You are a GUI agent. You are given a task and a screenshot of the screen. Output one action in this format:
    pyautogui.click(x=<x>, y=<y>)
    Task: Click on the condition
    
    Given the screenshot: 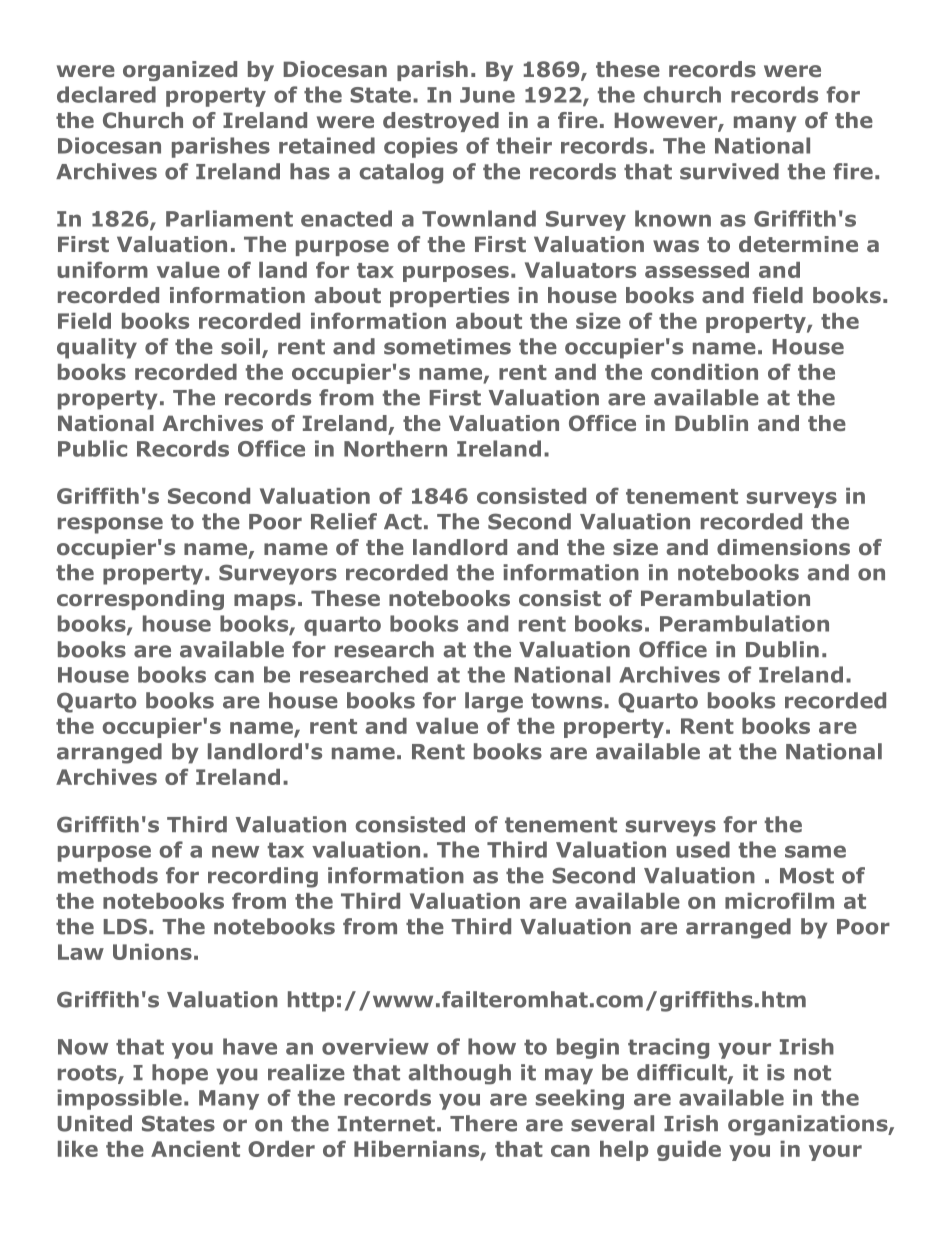 What is the action you would take?
    pyautogui.click(x=704, y=372)
